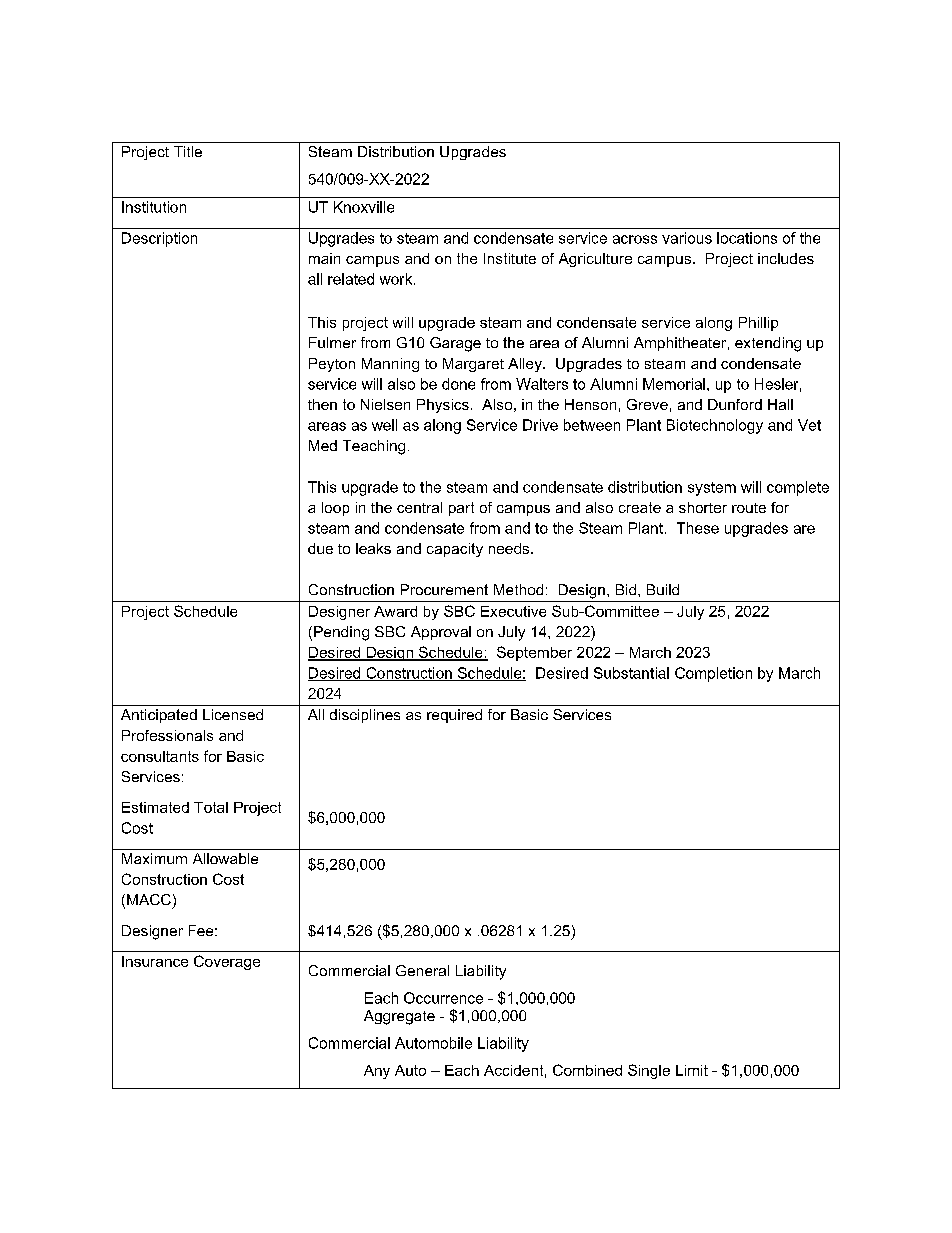 This screenshot has height=1233, width=952. I want to click on then, so click(322, 404).
